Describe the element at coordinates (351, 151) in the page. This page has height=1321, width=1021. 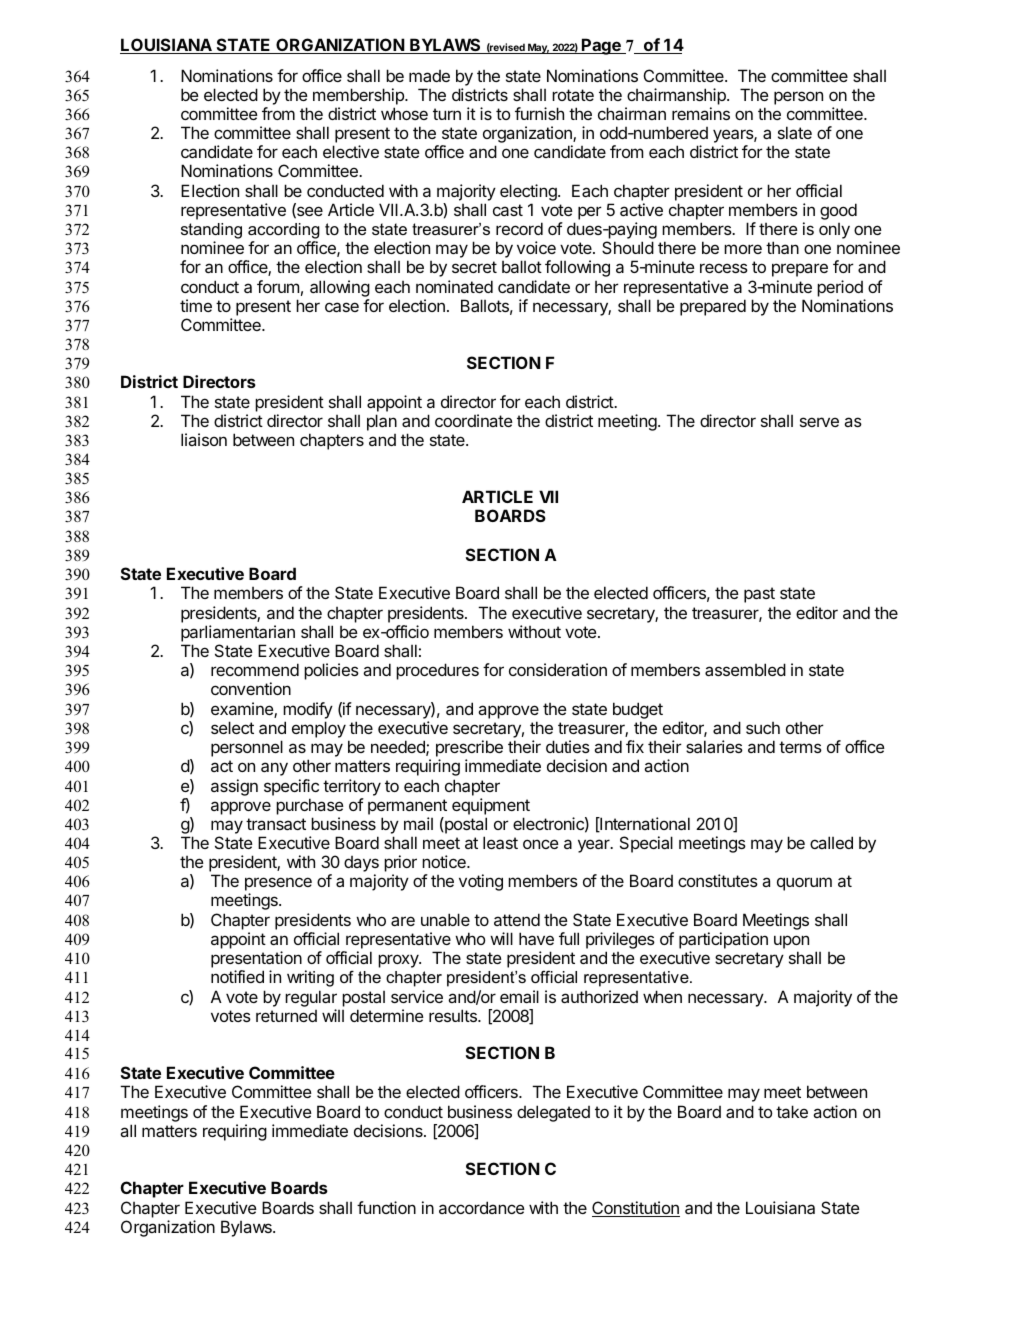
I see `elective` at that location.
